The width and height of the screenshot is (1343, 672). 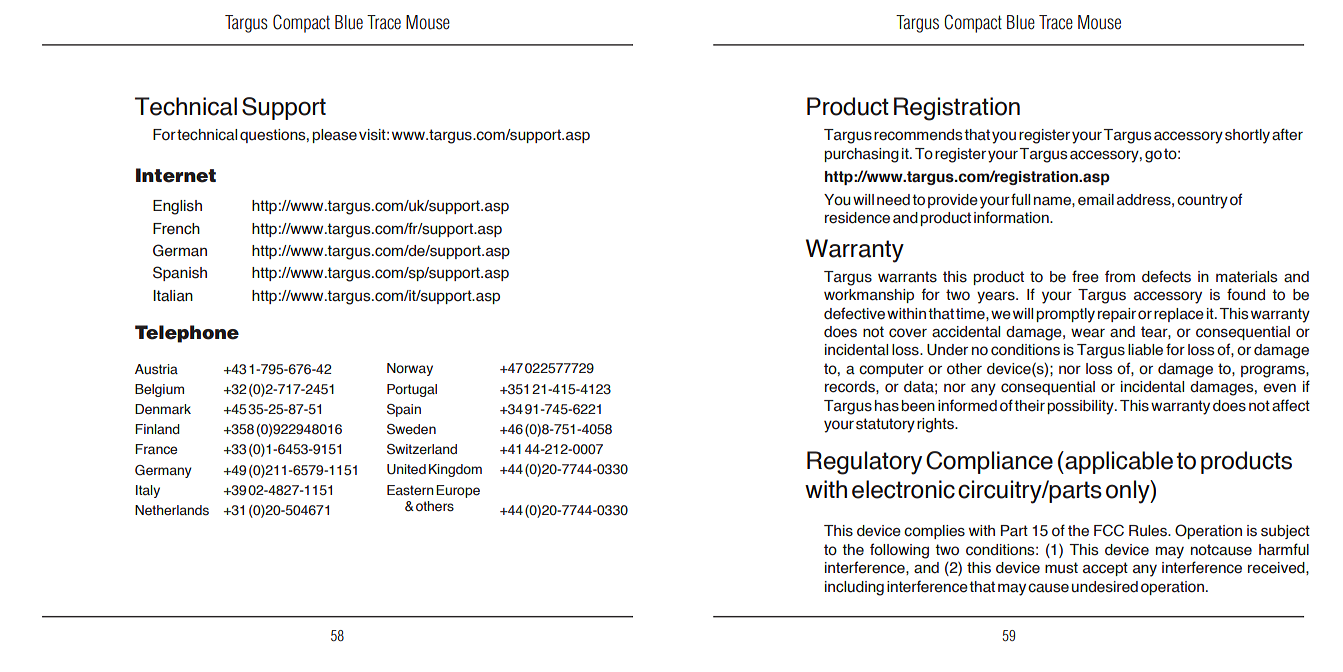 What do you see at coordinates (1105, 569) in the screenshot?
I see `accept` at bounding box center [1105, 569].
